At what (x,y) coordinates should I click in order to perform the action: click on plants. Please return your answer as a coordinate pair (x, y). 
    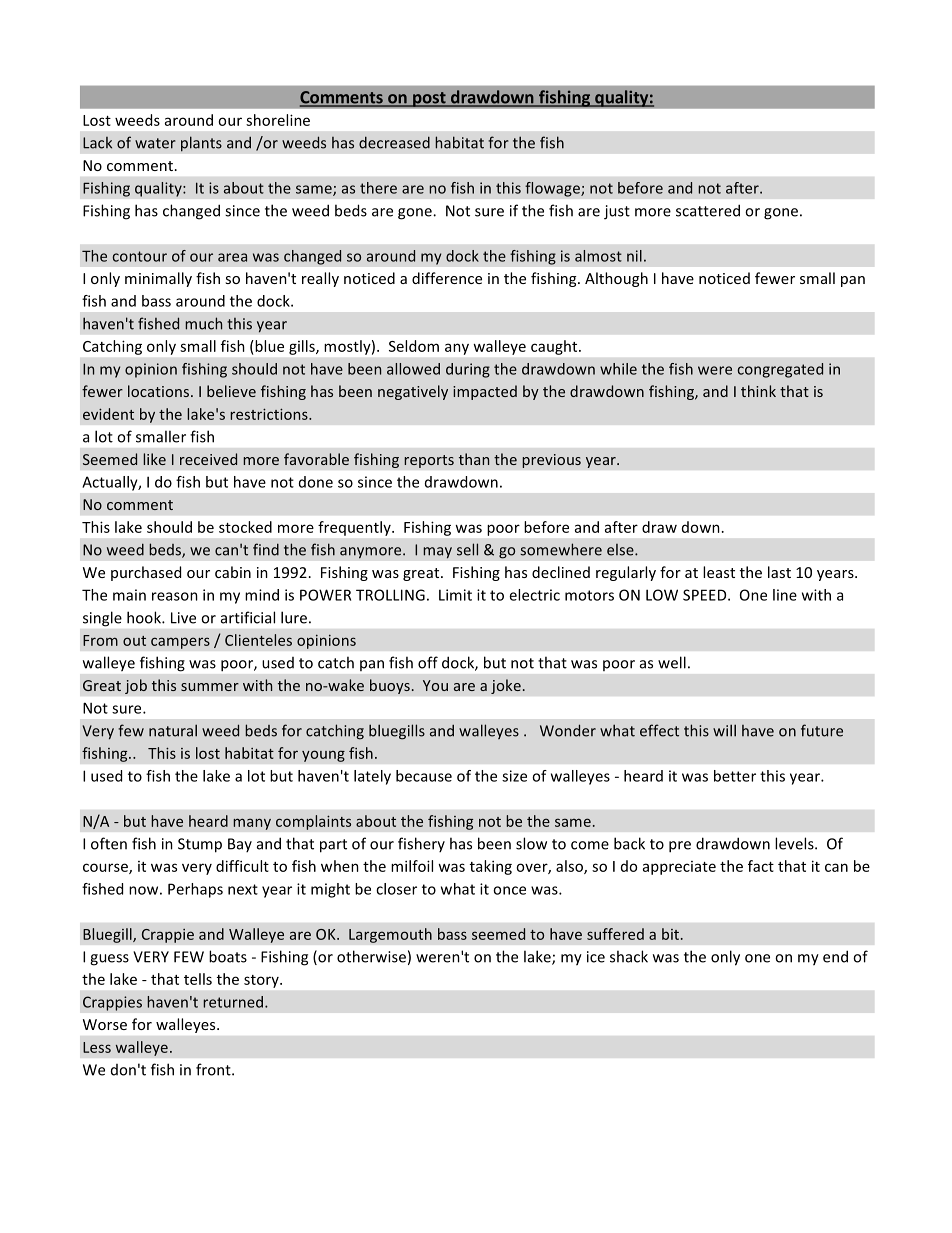
    Looking at the image, I should click on (201, 144).
